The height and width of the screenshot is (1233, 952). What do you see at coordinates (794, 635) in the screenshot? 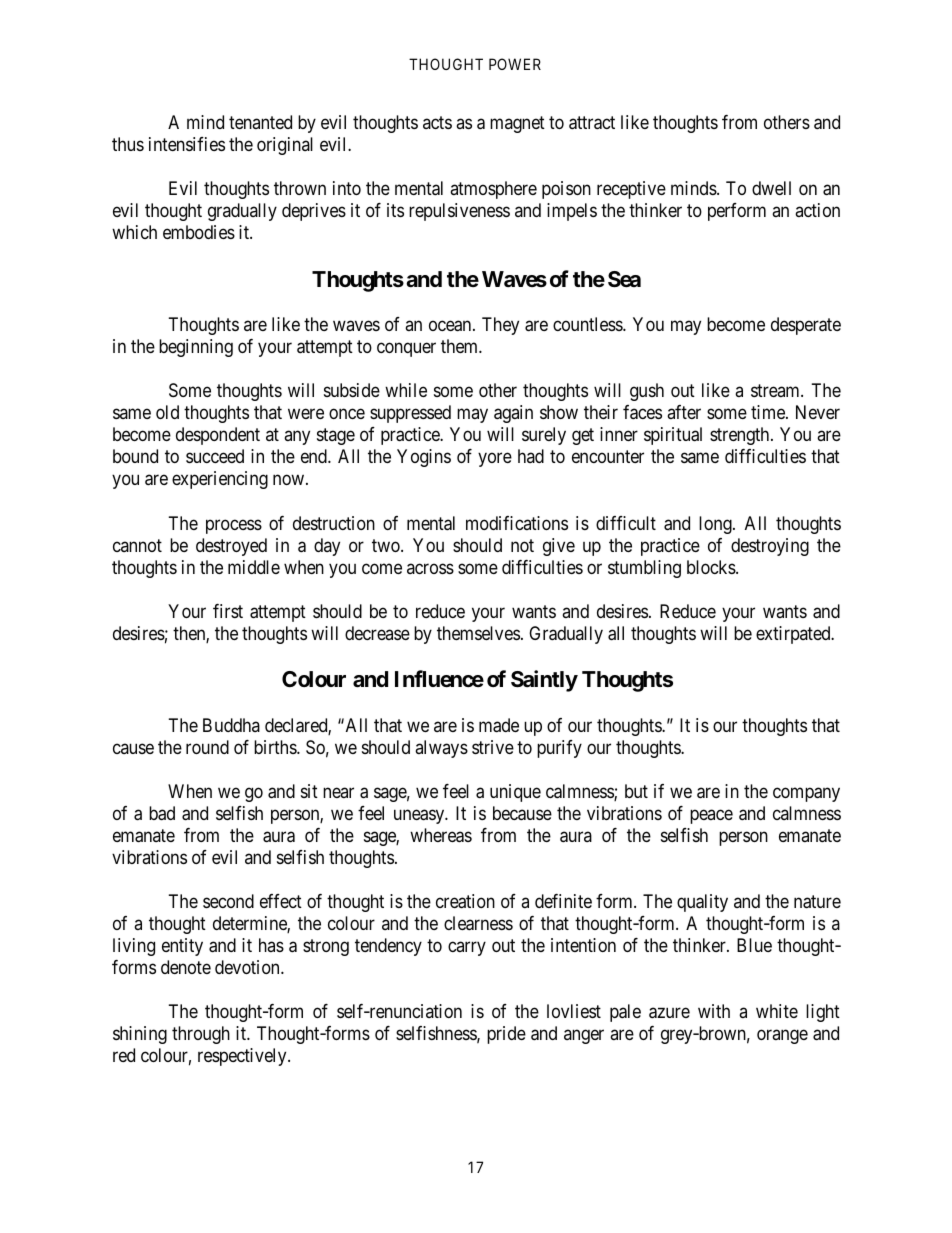
I see `extirpated` at bounding box center [794, 635].
